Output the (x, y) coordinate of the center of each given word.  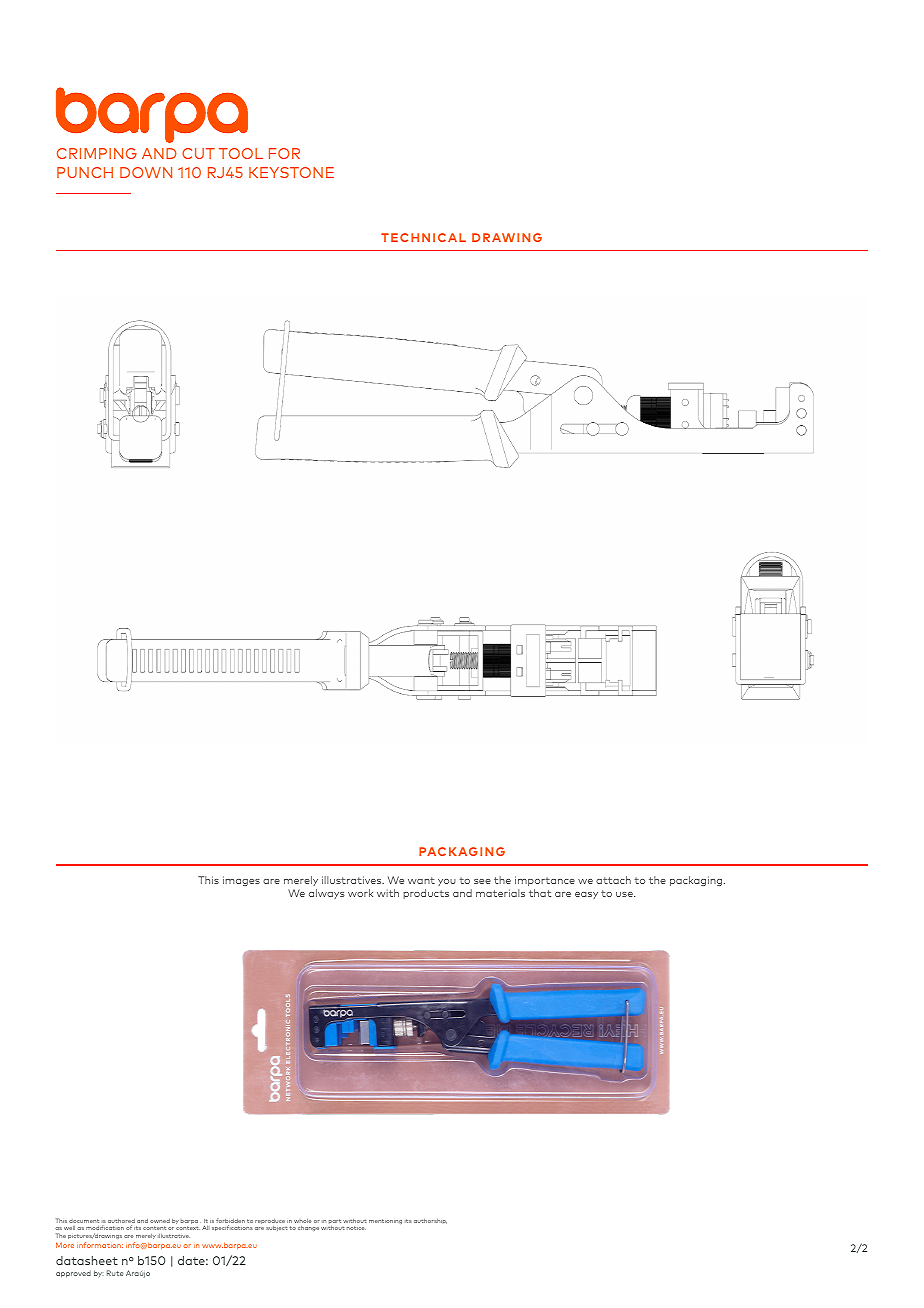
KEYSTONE (291, 172)
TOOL (241, 153)
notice (356, 1228)
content (154, 1228)
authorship (430, 1221)
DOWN (146, 172)
